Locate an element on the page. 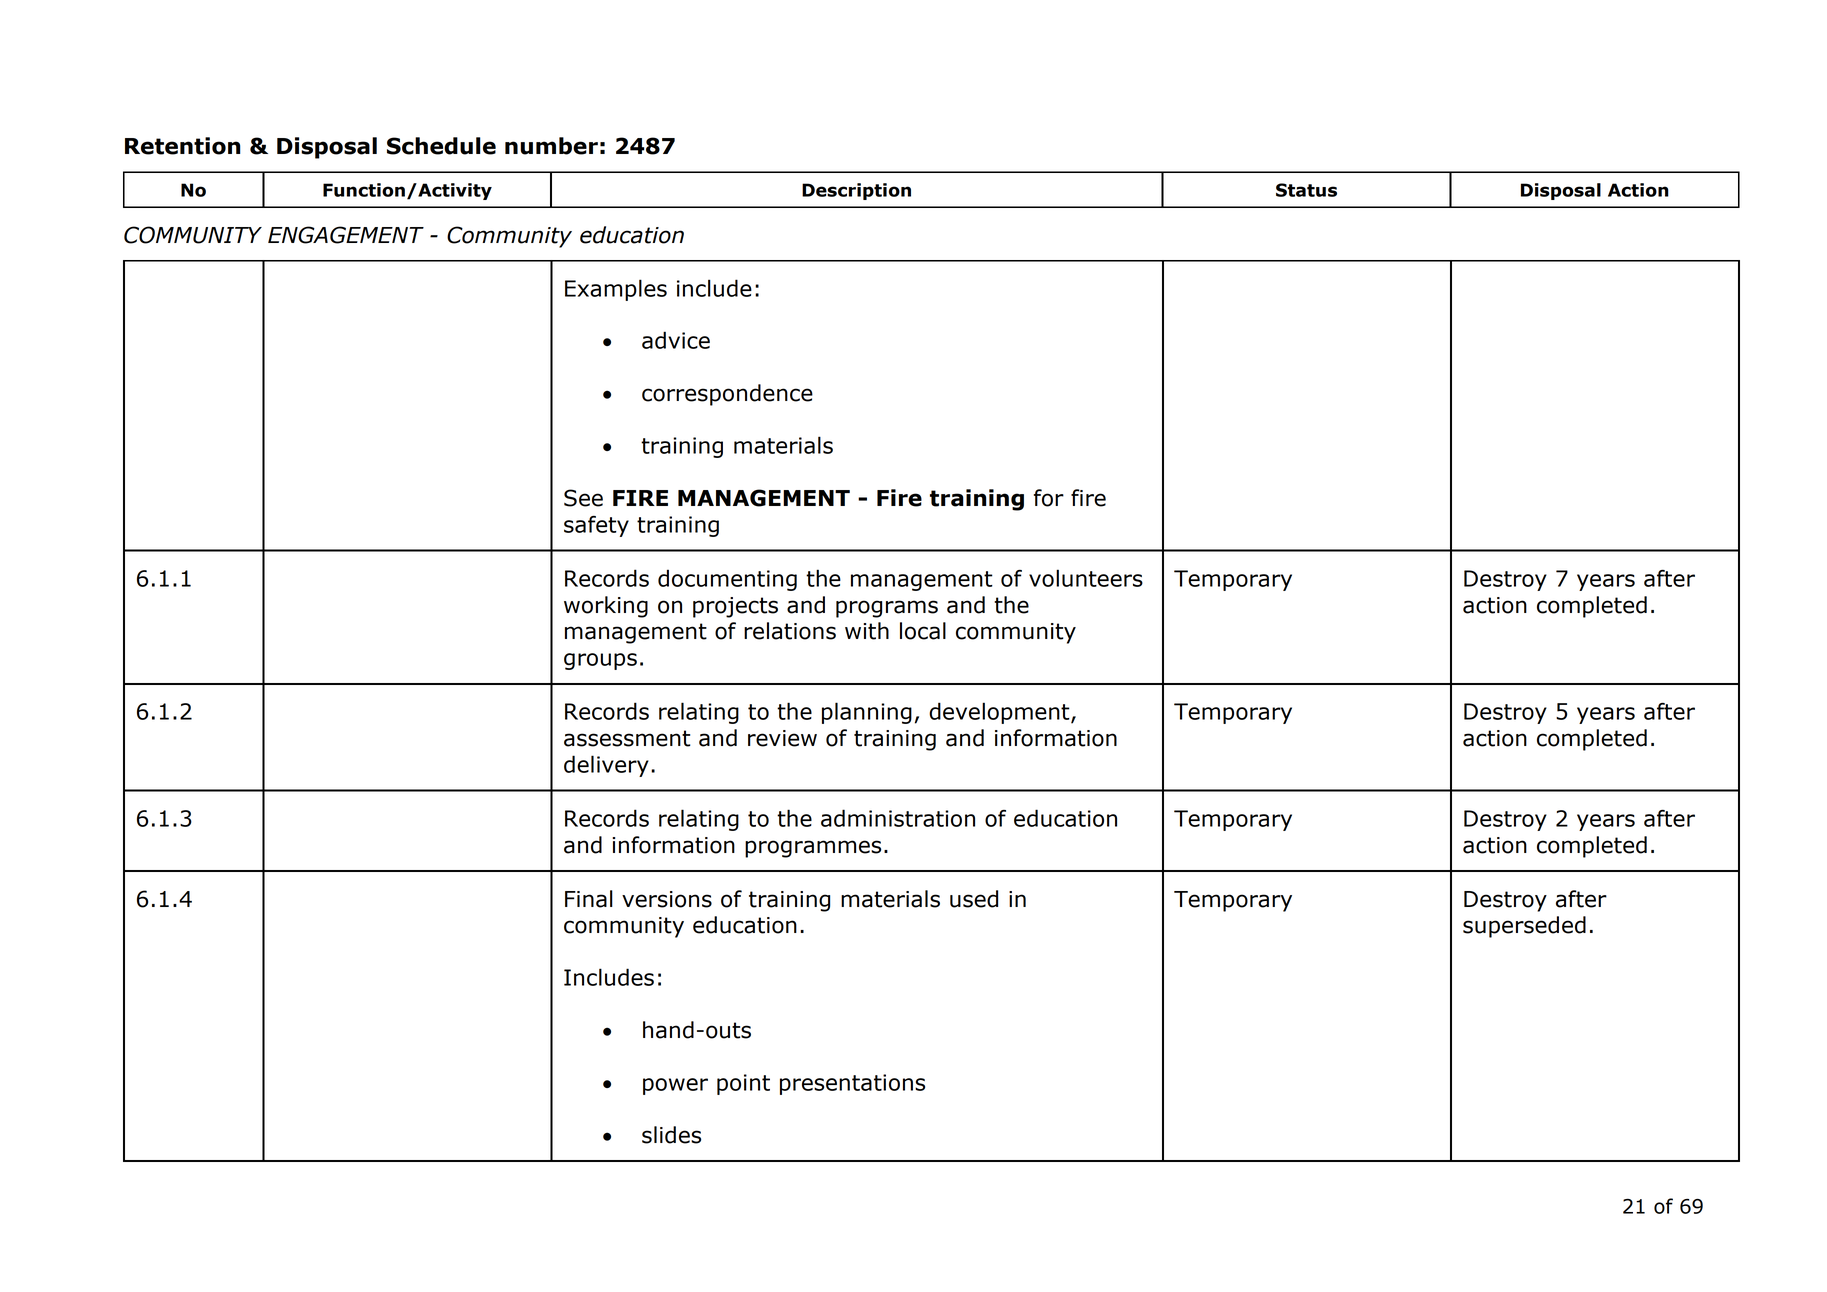 The width and height of the document is (1827, 1292). presentations is located at coordinates (852, 1084).
